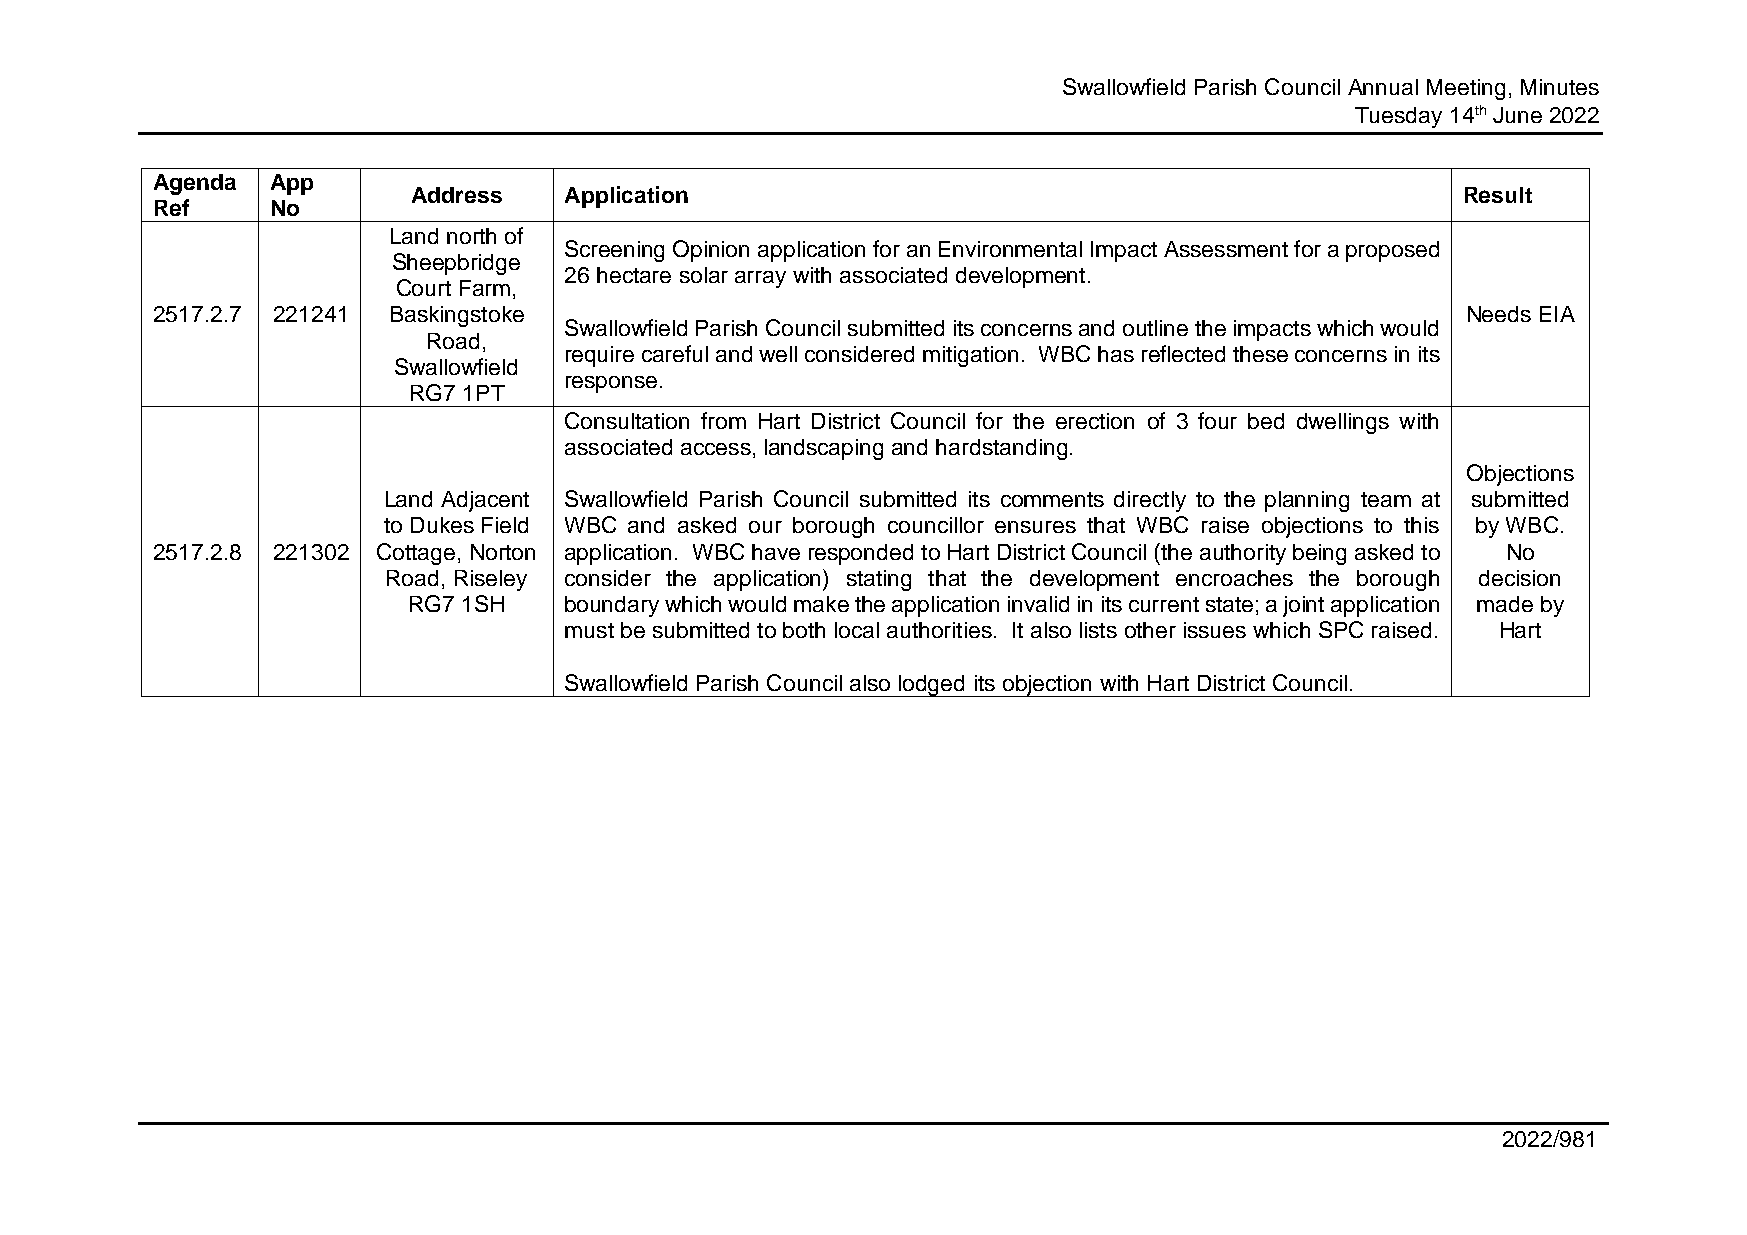 This page has width=1747, height=1235. Describe the element at coordinates (1383, 87) in the page. I see `Annual` at that location.
